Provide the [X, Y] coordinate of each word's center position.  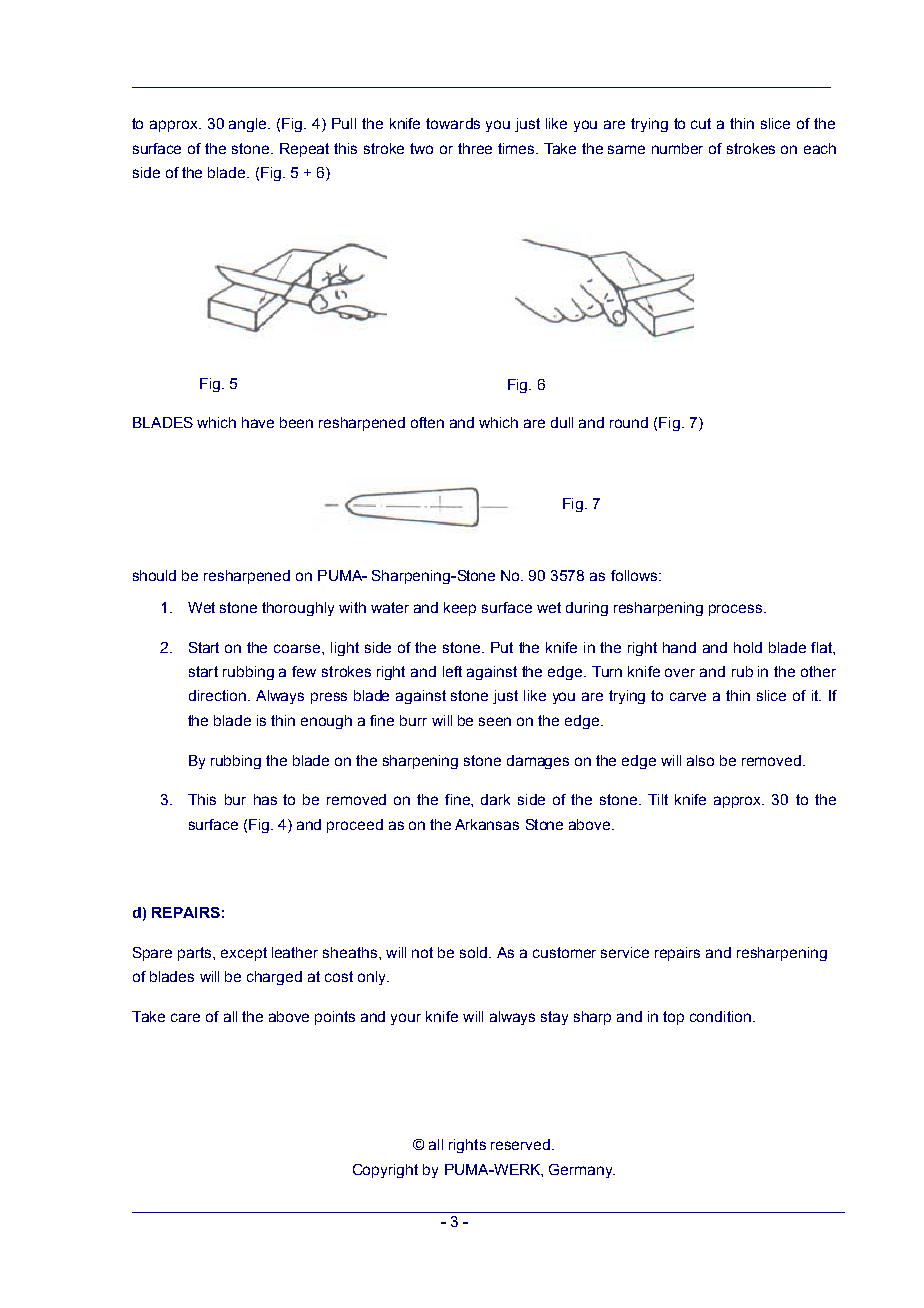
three [475, 148]
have [258, 422]
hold [748, 647]
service [625, 952]
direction [217, 695]
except [244, 954]
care [185, 1017]
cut [701, 123]
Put [502, 647]
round [629, 422]
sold [475, 952]
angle [249, 125]
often [427, 422]
